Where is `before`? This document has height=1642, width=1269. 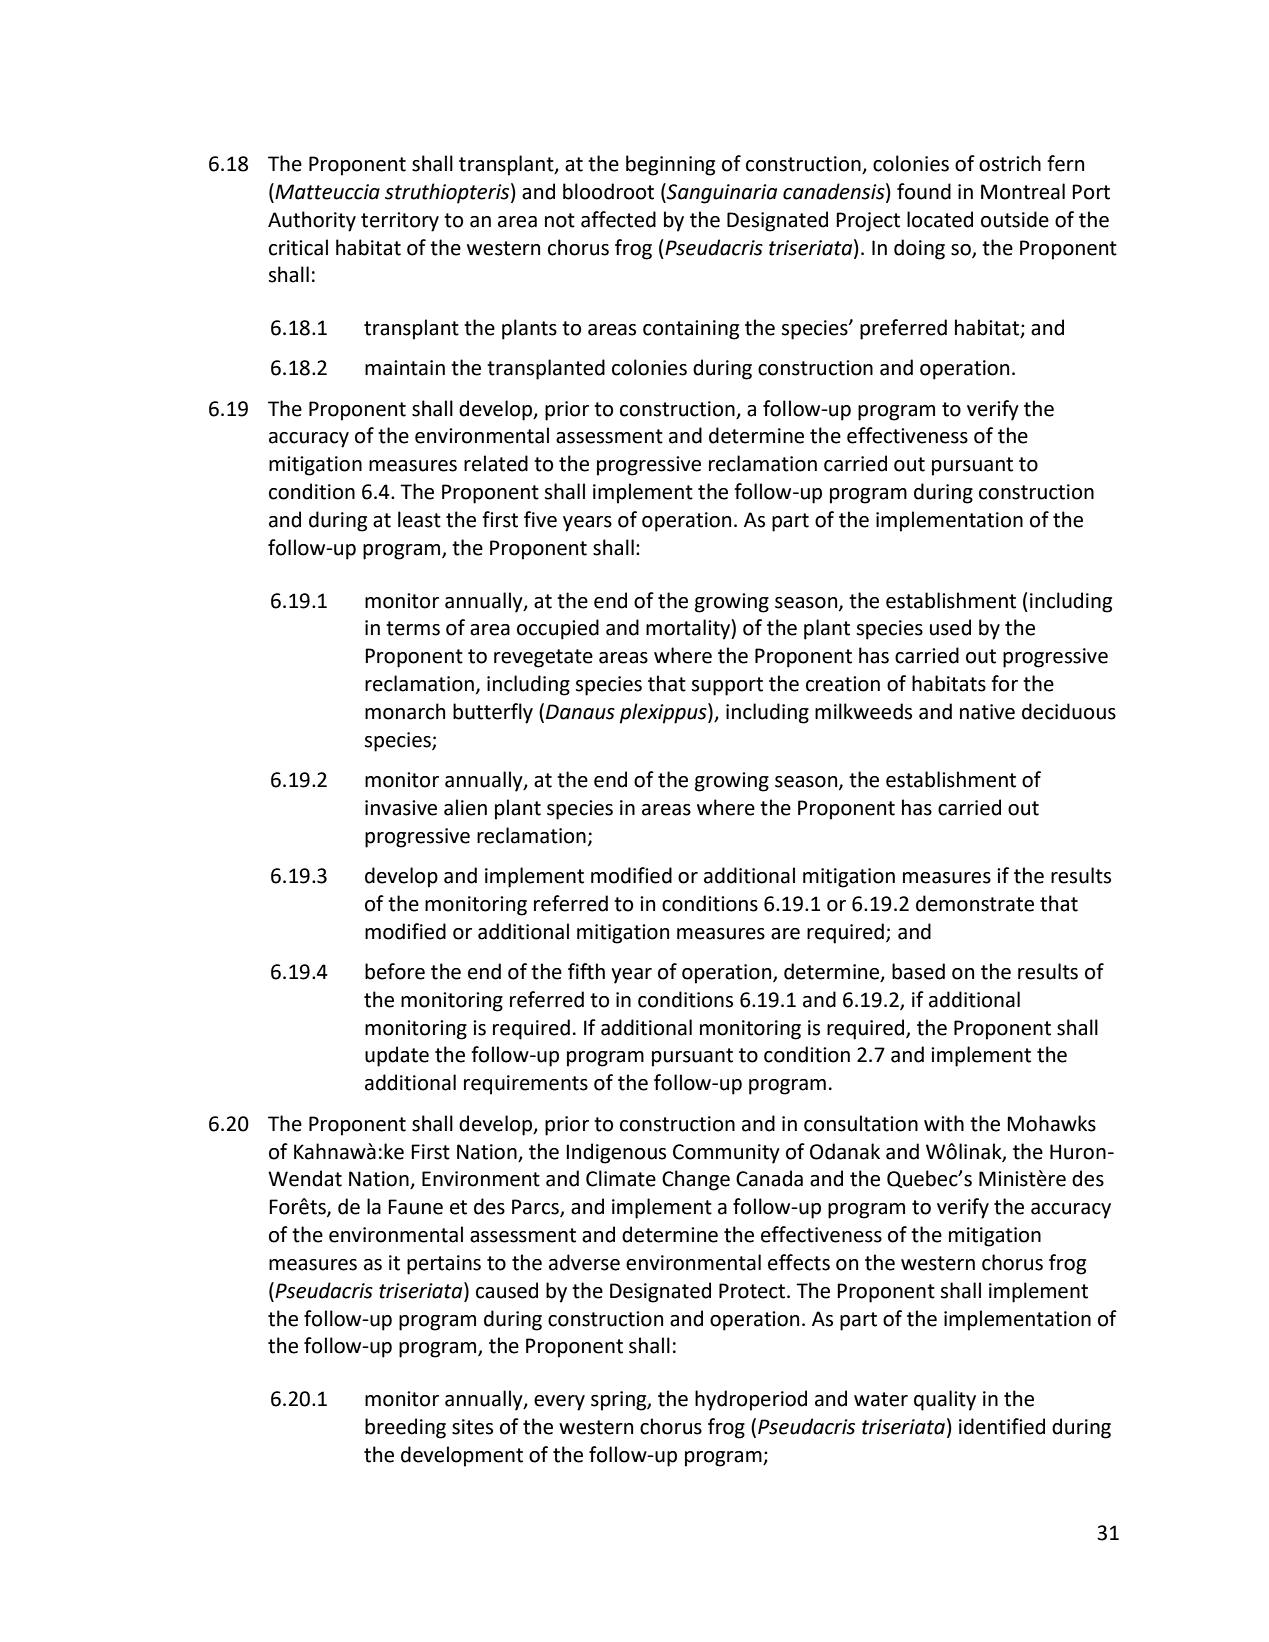 before is located at coordinates (395, 971).
